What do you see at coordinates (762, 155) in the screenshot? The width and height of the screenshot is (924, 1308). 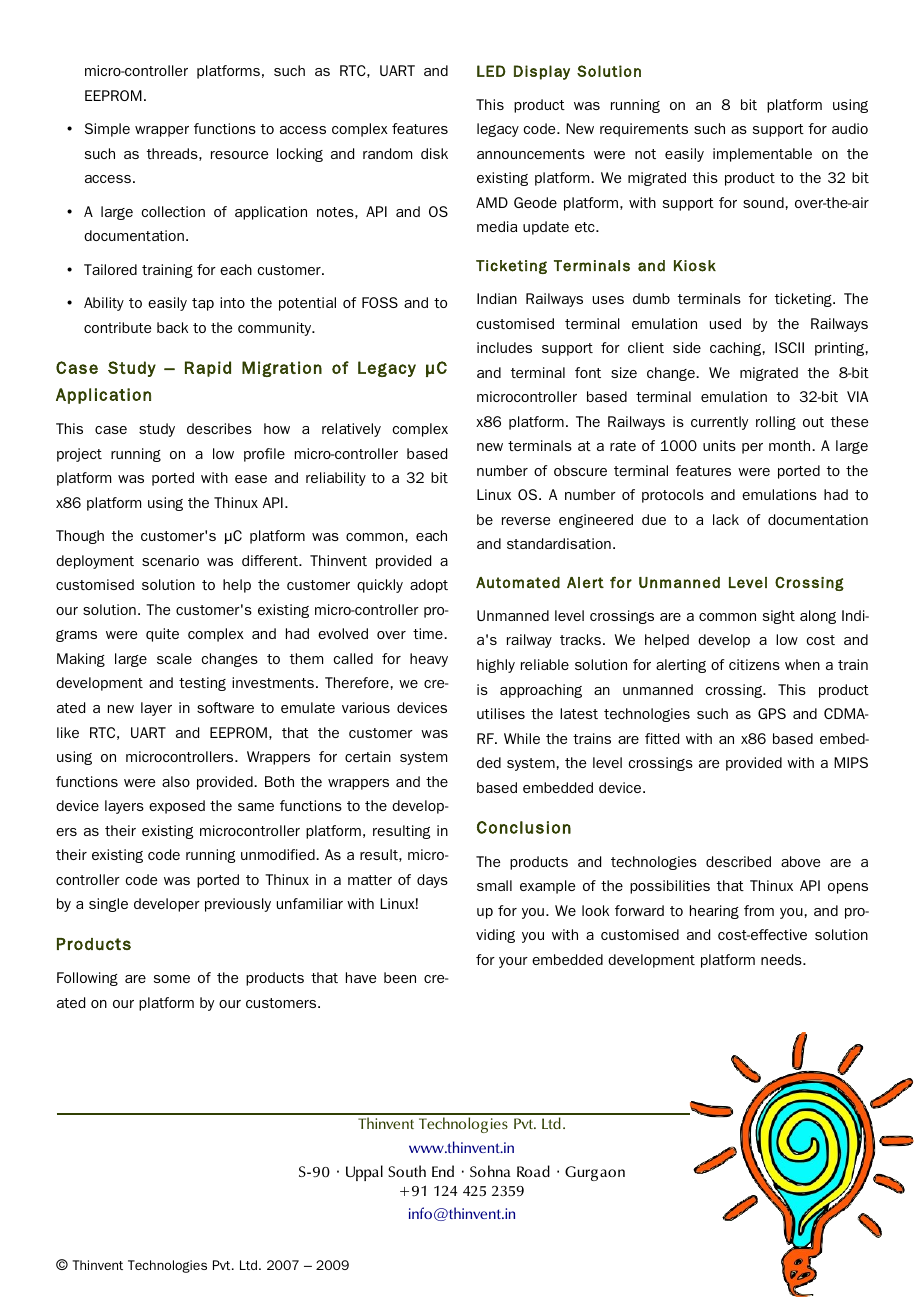 I see `implementable` at bounding box center [762, 155].
